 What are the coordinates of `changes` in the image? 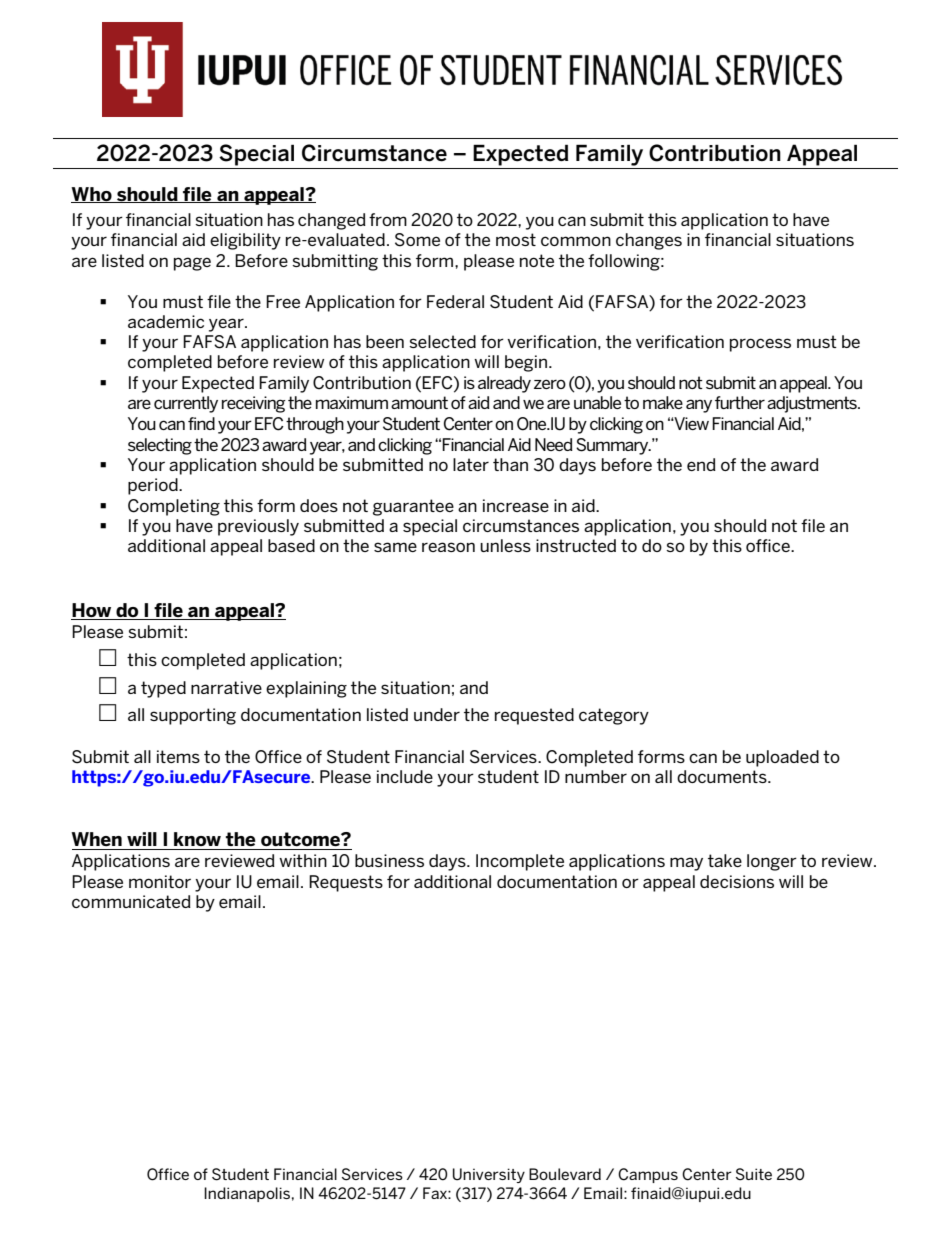 It's located at (649, 241).
